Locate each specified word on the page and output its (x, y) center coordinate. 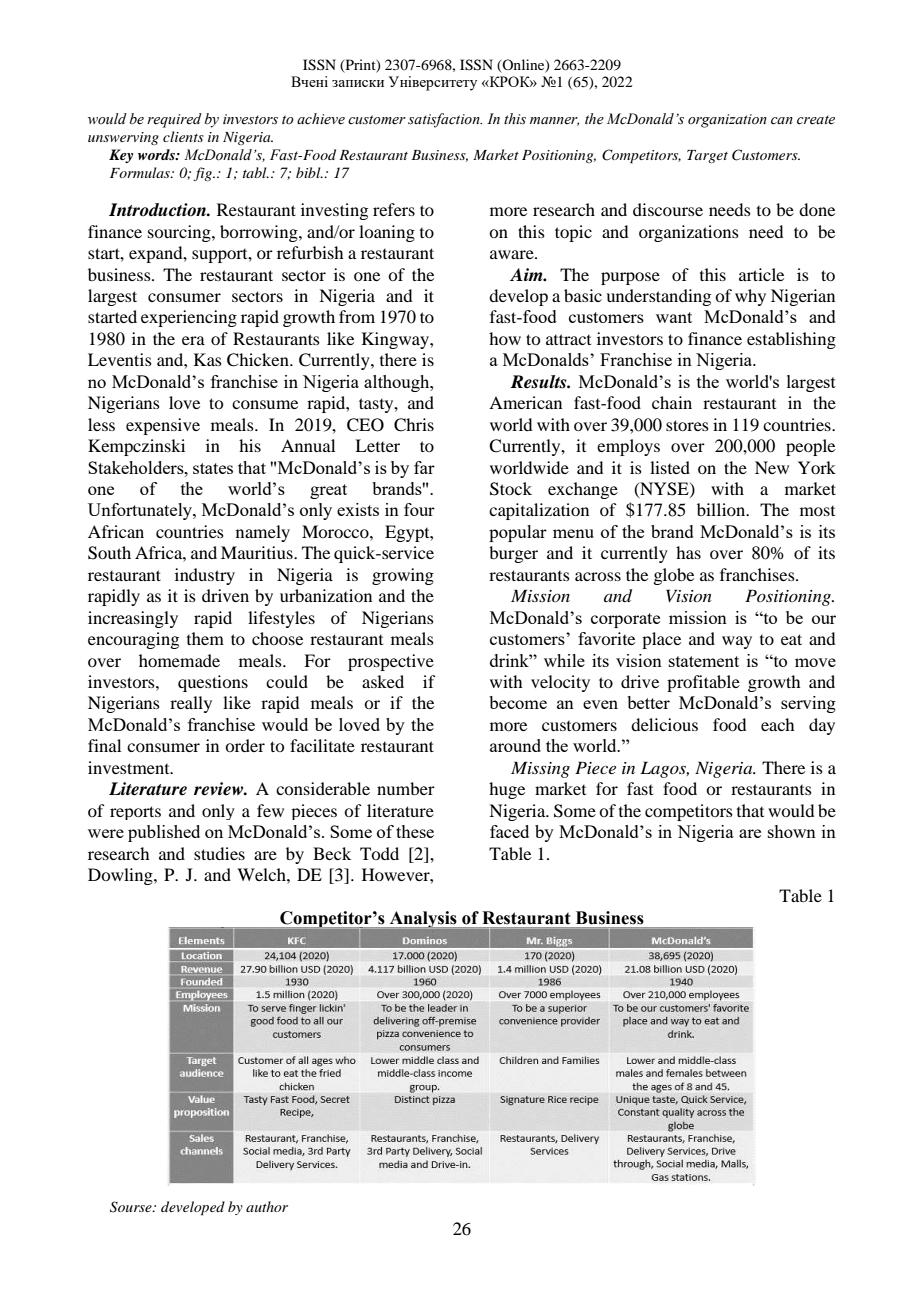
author (267, 1206)
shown (792, 831)
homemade (179, 660)
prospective (391, 662)
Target (707, 156)
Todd (379, 853)
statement (704, 661)
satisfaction (445, 120)
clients (183, 136)
